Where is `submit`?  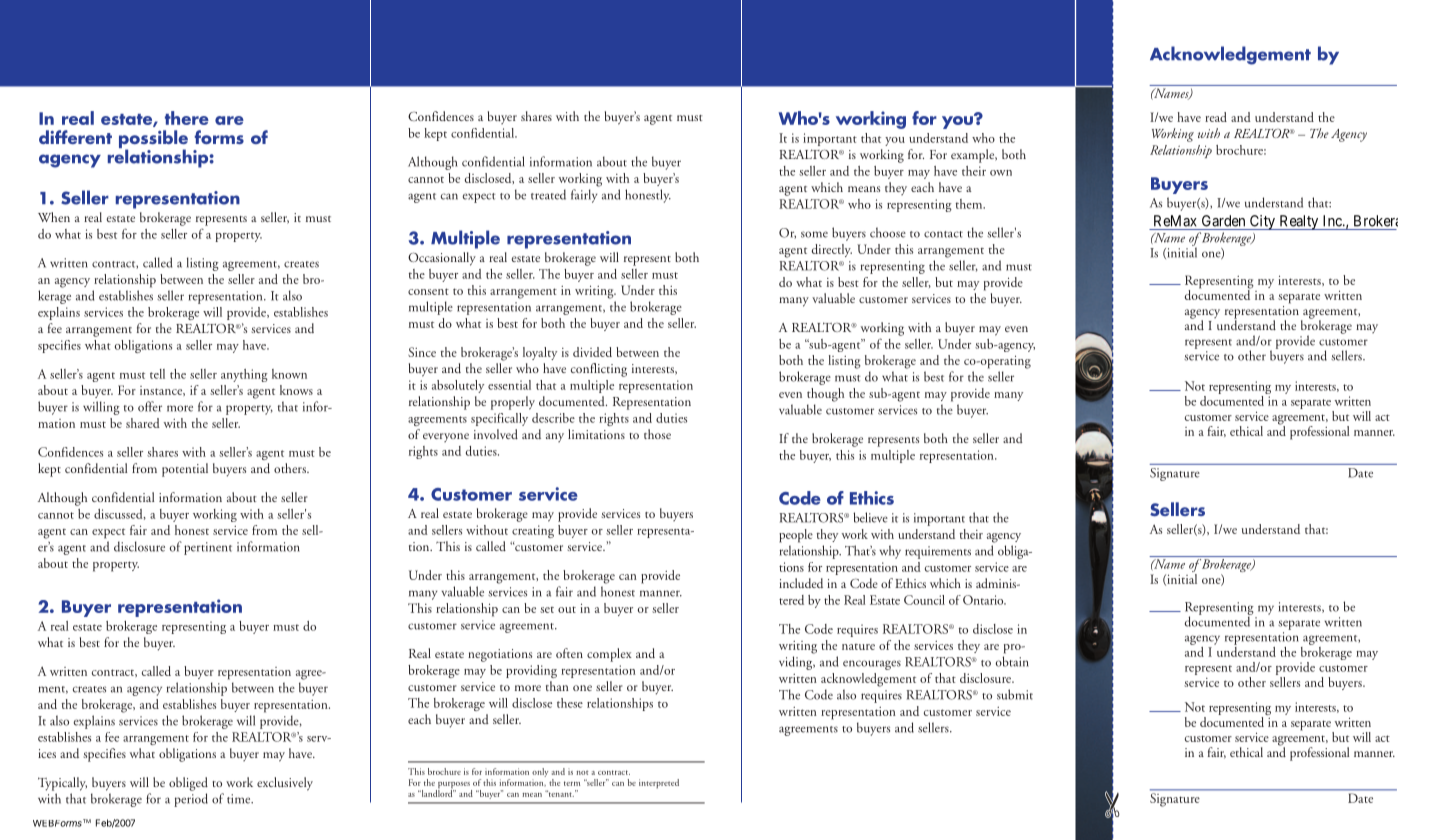
submit is located at coordinates (1015, 694).
